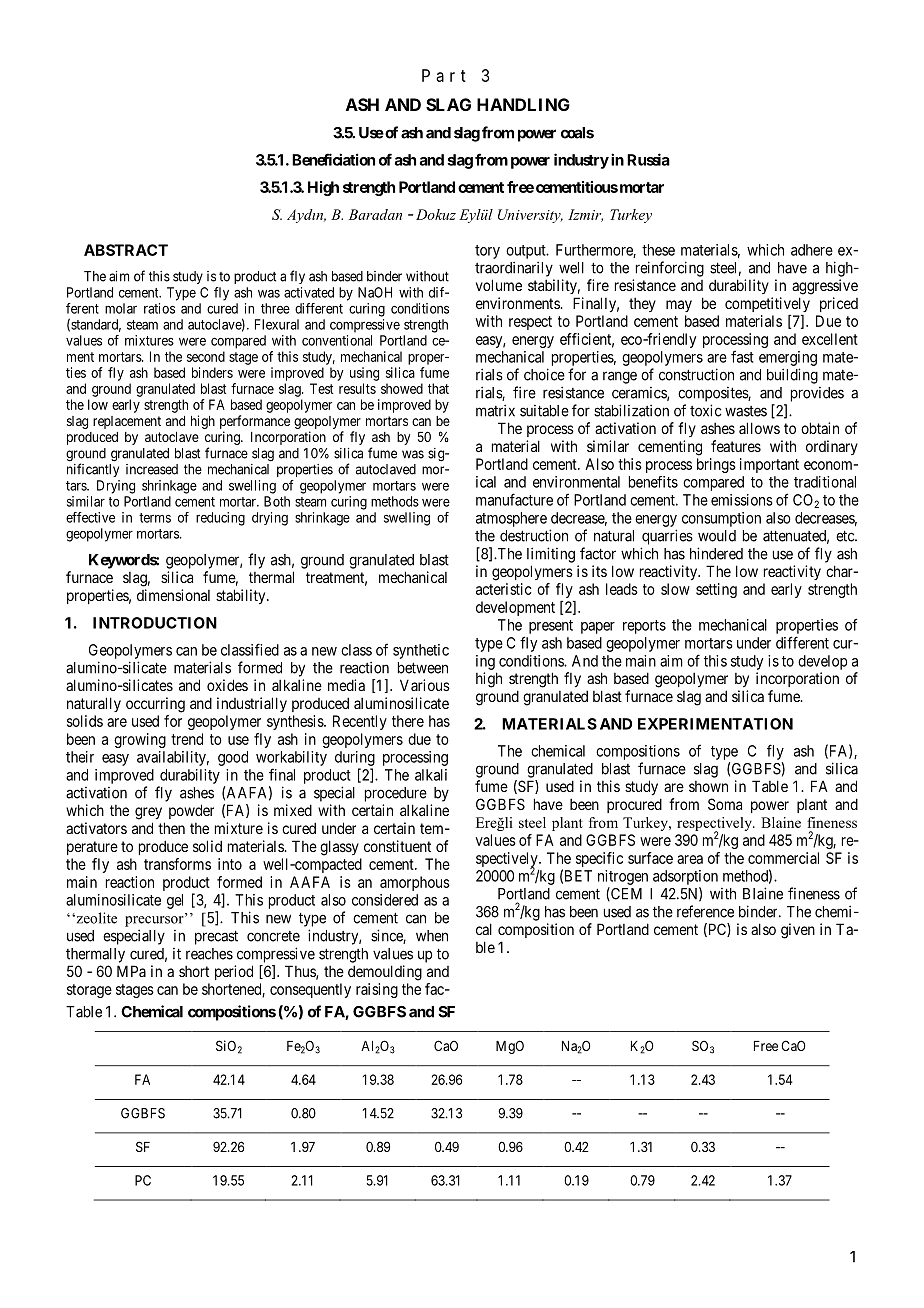  Describe the element at coordinates (206, 356) in the screenshot. I see `second` at that location.
